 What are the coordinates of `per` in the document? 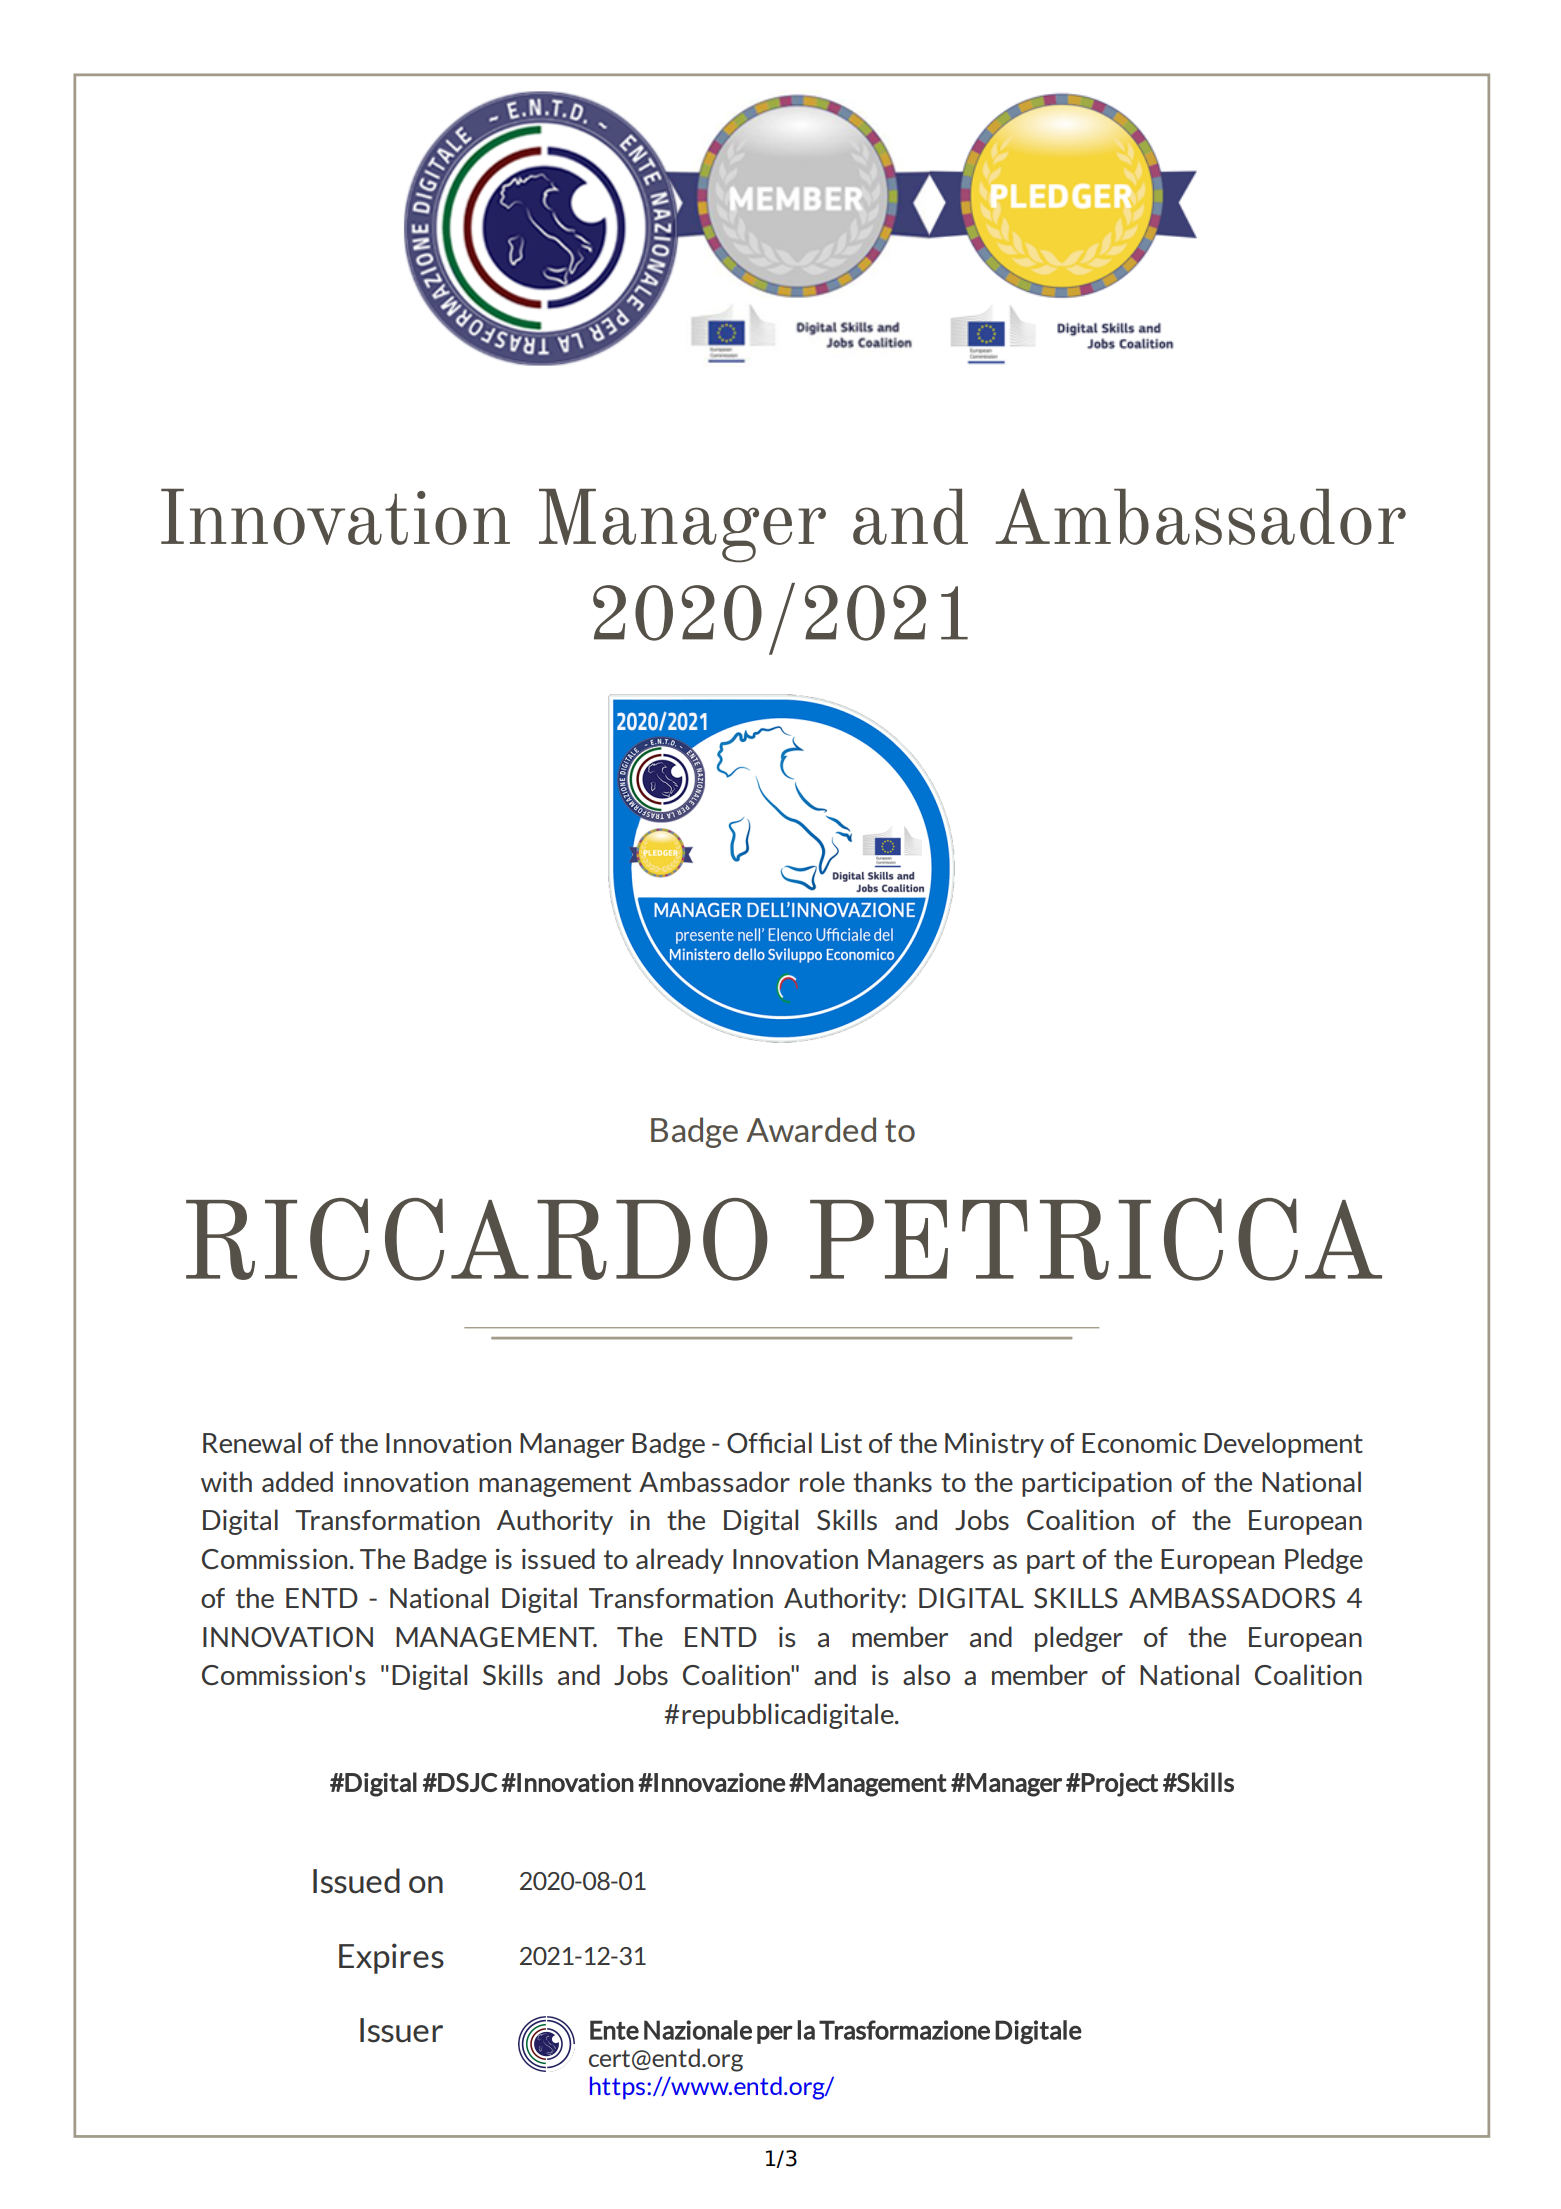 It's located at (775, 2034).
